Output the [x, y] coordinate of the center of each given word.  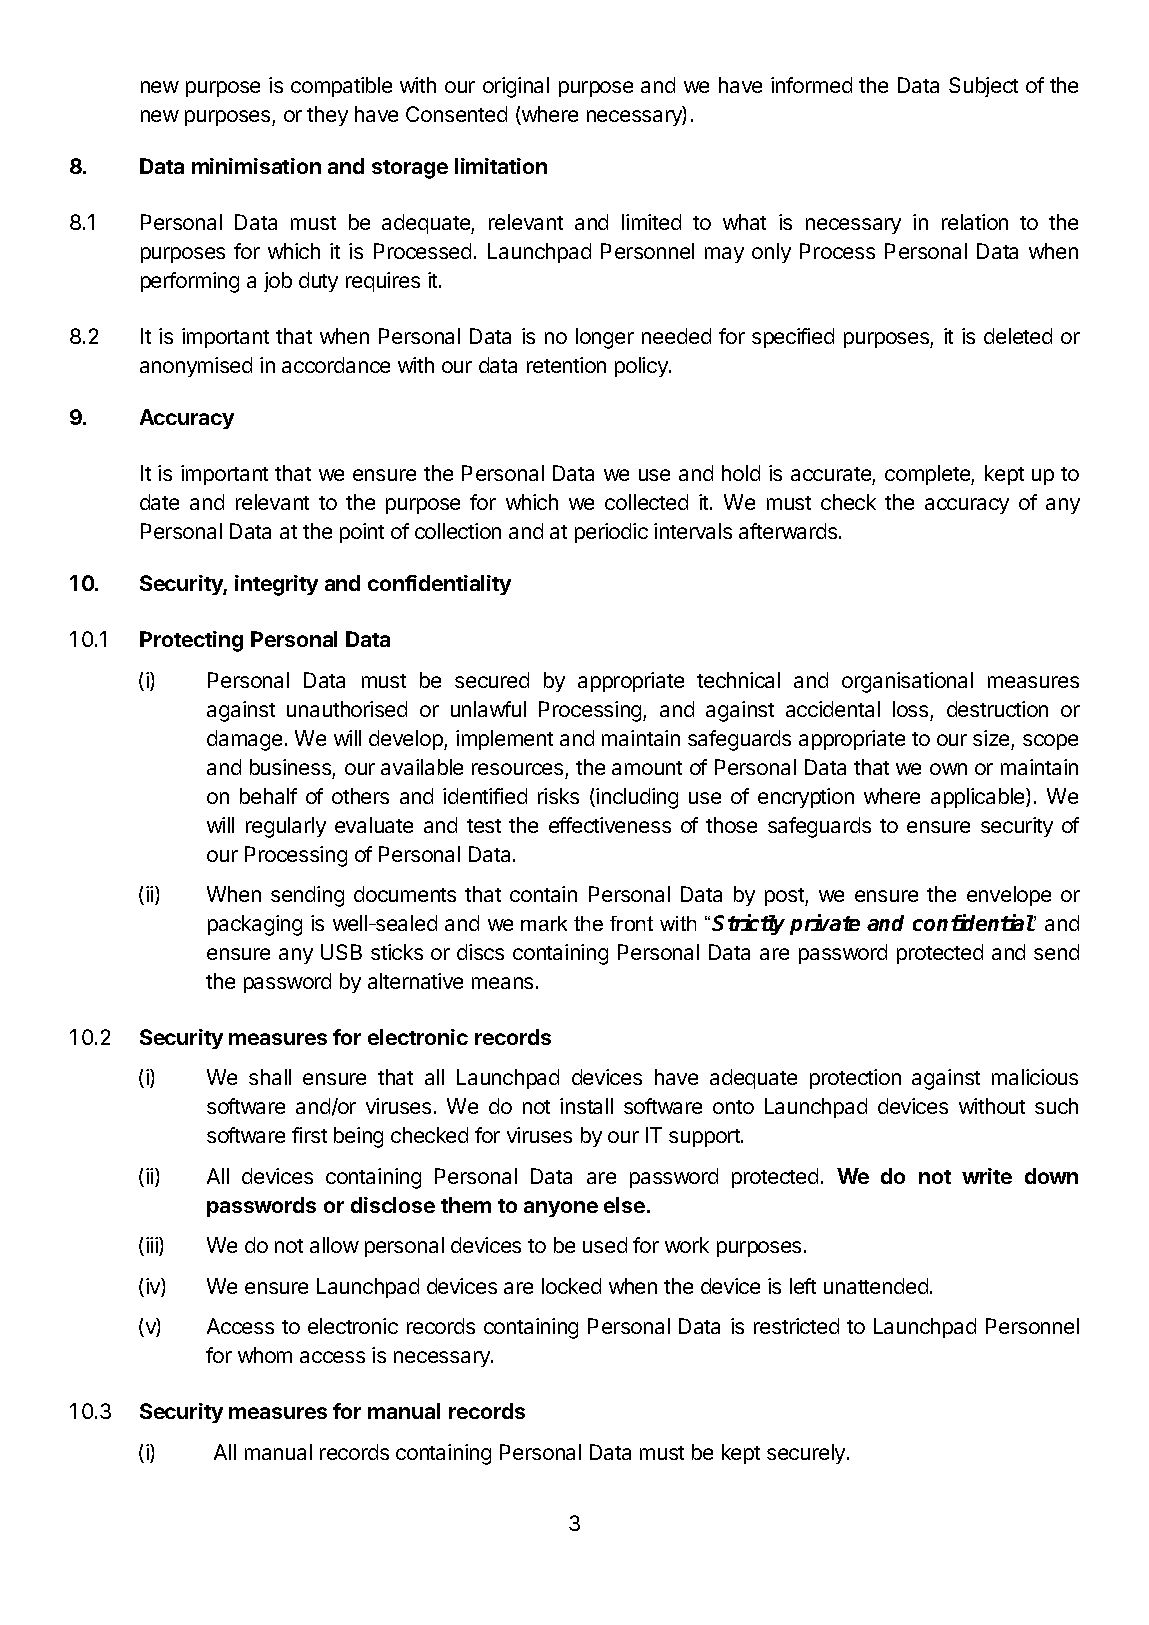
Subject [983, 87]
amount [647, 768]
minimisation [256, 166]
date [159, 502]
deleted [1018, 336]
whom [265, 1355]
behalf [268, 796]
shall [270, 1077]
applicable [979, 798]
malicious [1035, 1077]
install [586, 1106]
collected [646, 502]
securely [807, 1454]
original [516, 87]
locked [571, 1286]
